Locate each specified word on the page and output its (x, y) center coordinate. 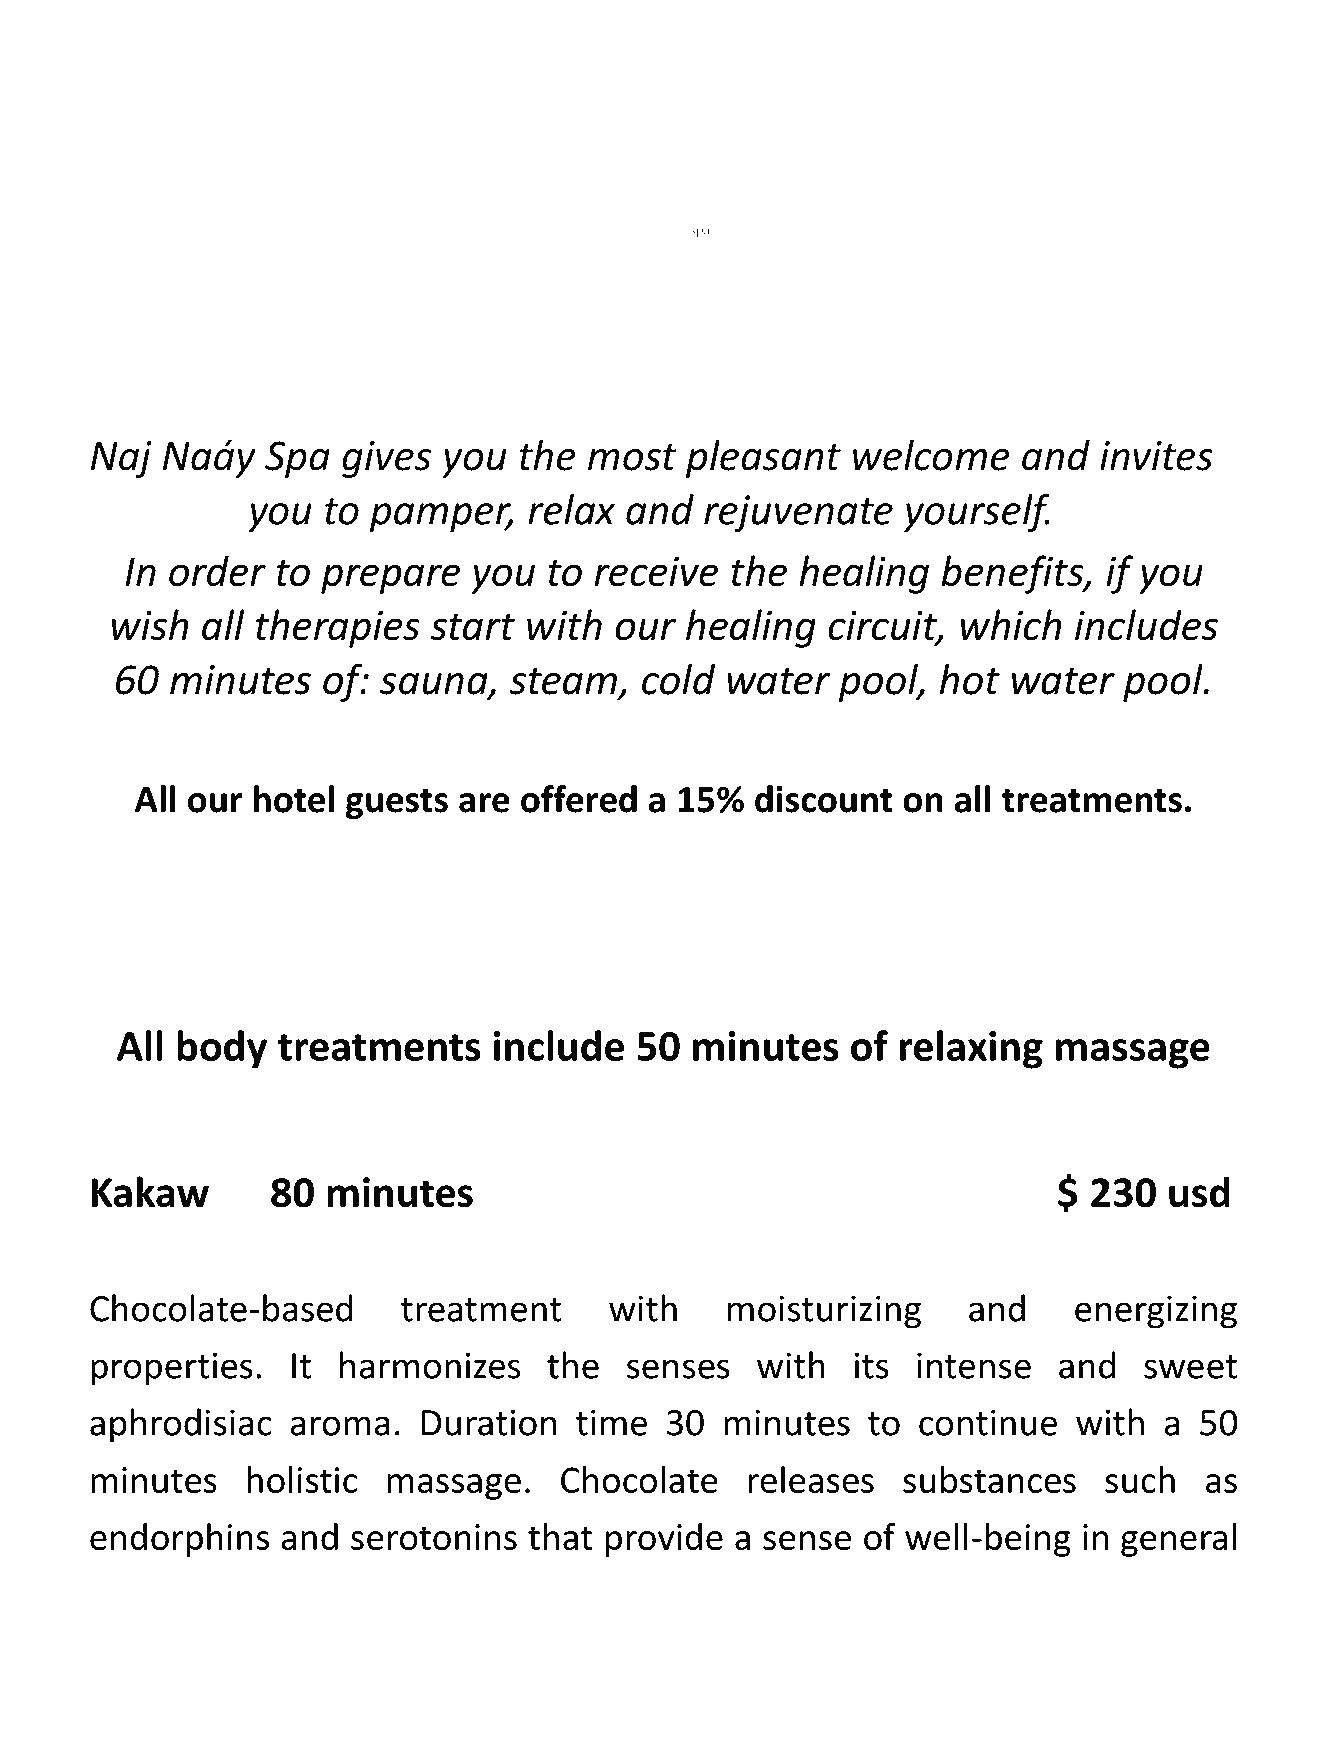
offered (579, 799)
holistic (302, 1479)
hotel (294, 799)
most (632, 457)
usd (1199, 1192)
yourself (977, 513)
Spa (297, 459)
